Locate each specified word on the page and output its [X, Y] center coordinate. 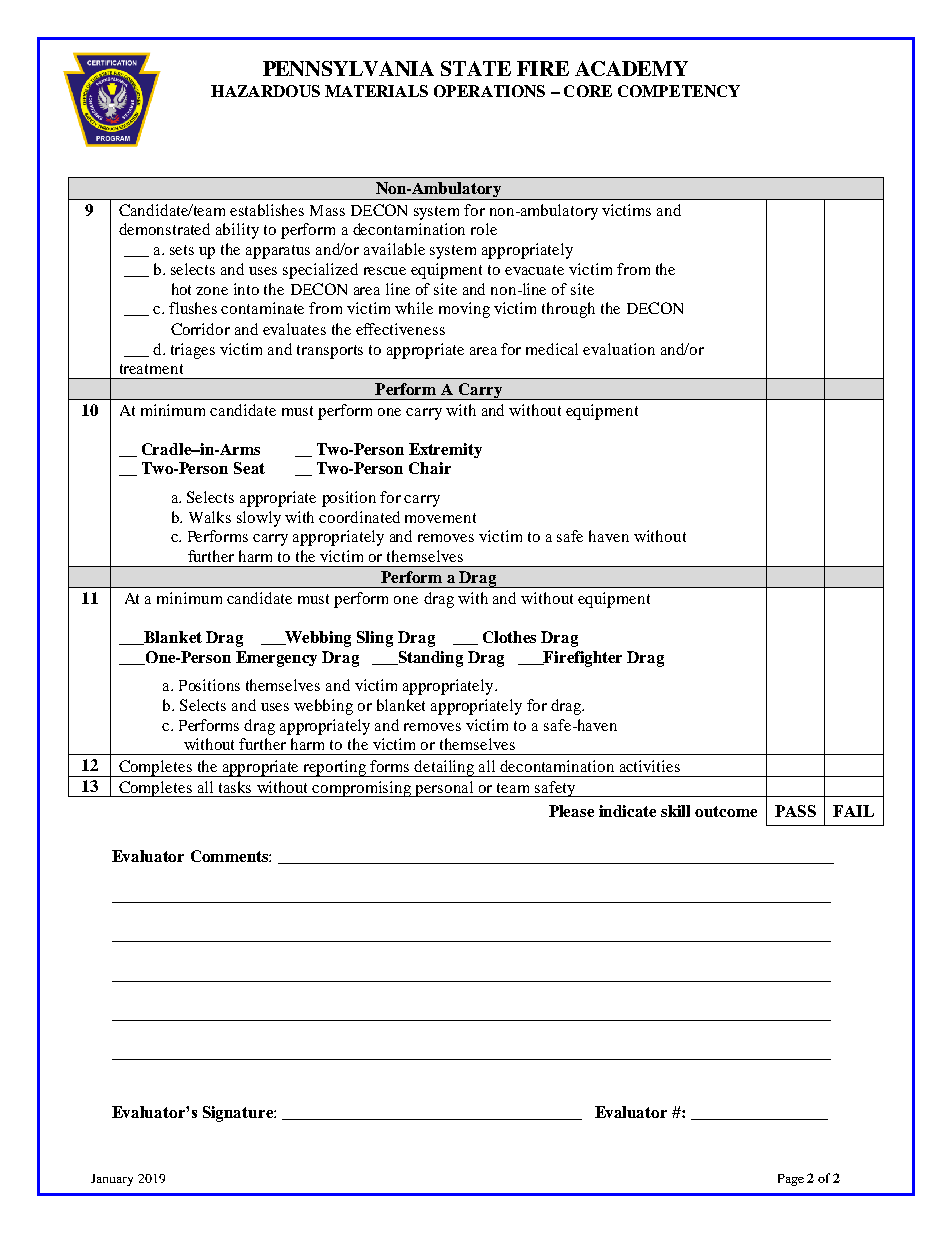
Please [571, 811]
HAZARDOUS [265, 91]
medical [552, 349]
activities [650, 766]
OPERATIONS [489, 91]
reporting [335, 768]
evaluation [619, 349]
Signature [239, 1114]
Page [791, 1180]
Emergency [276, 659]
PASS [795, 811]
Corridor [200, 329]
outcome [726, 811]
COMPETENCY [679, 91]
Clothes [509, 637]
